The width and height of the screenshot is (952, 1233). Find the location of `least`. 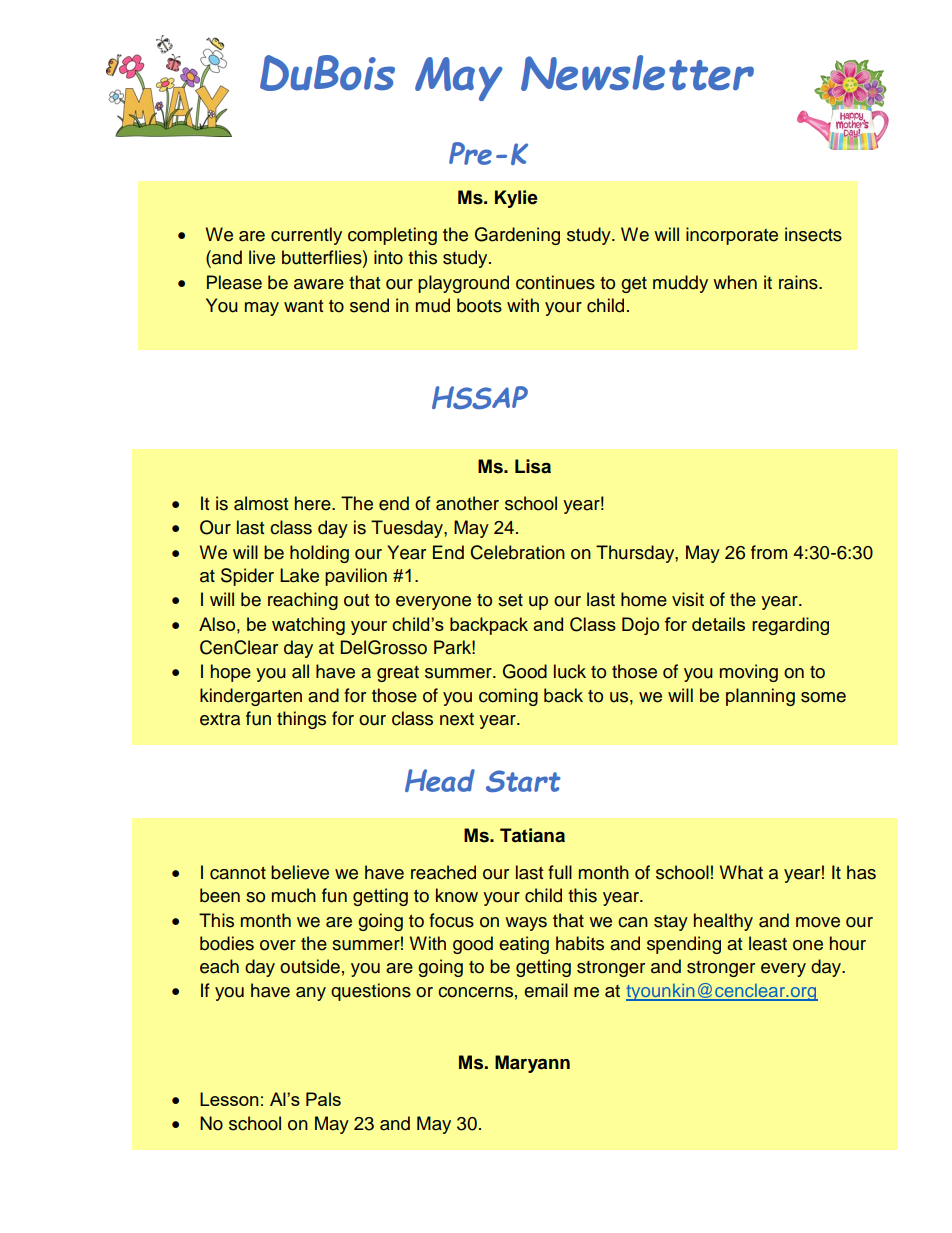

least is located at coordinates (768, 943).
